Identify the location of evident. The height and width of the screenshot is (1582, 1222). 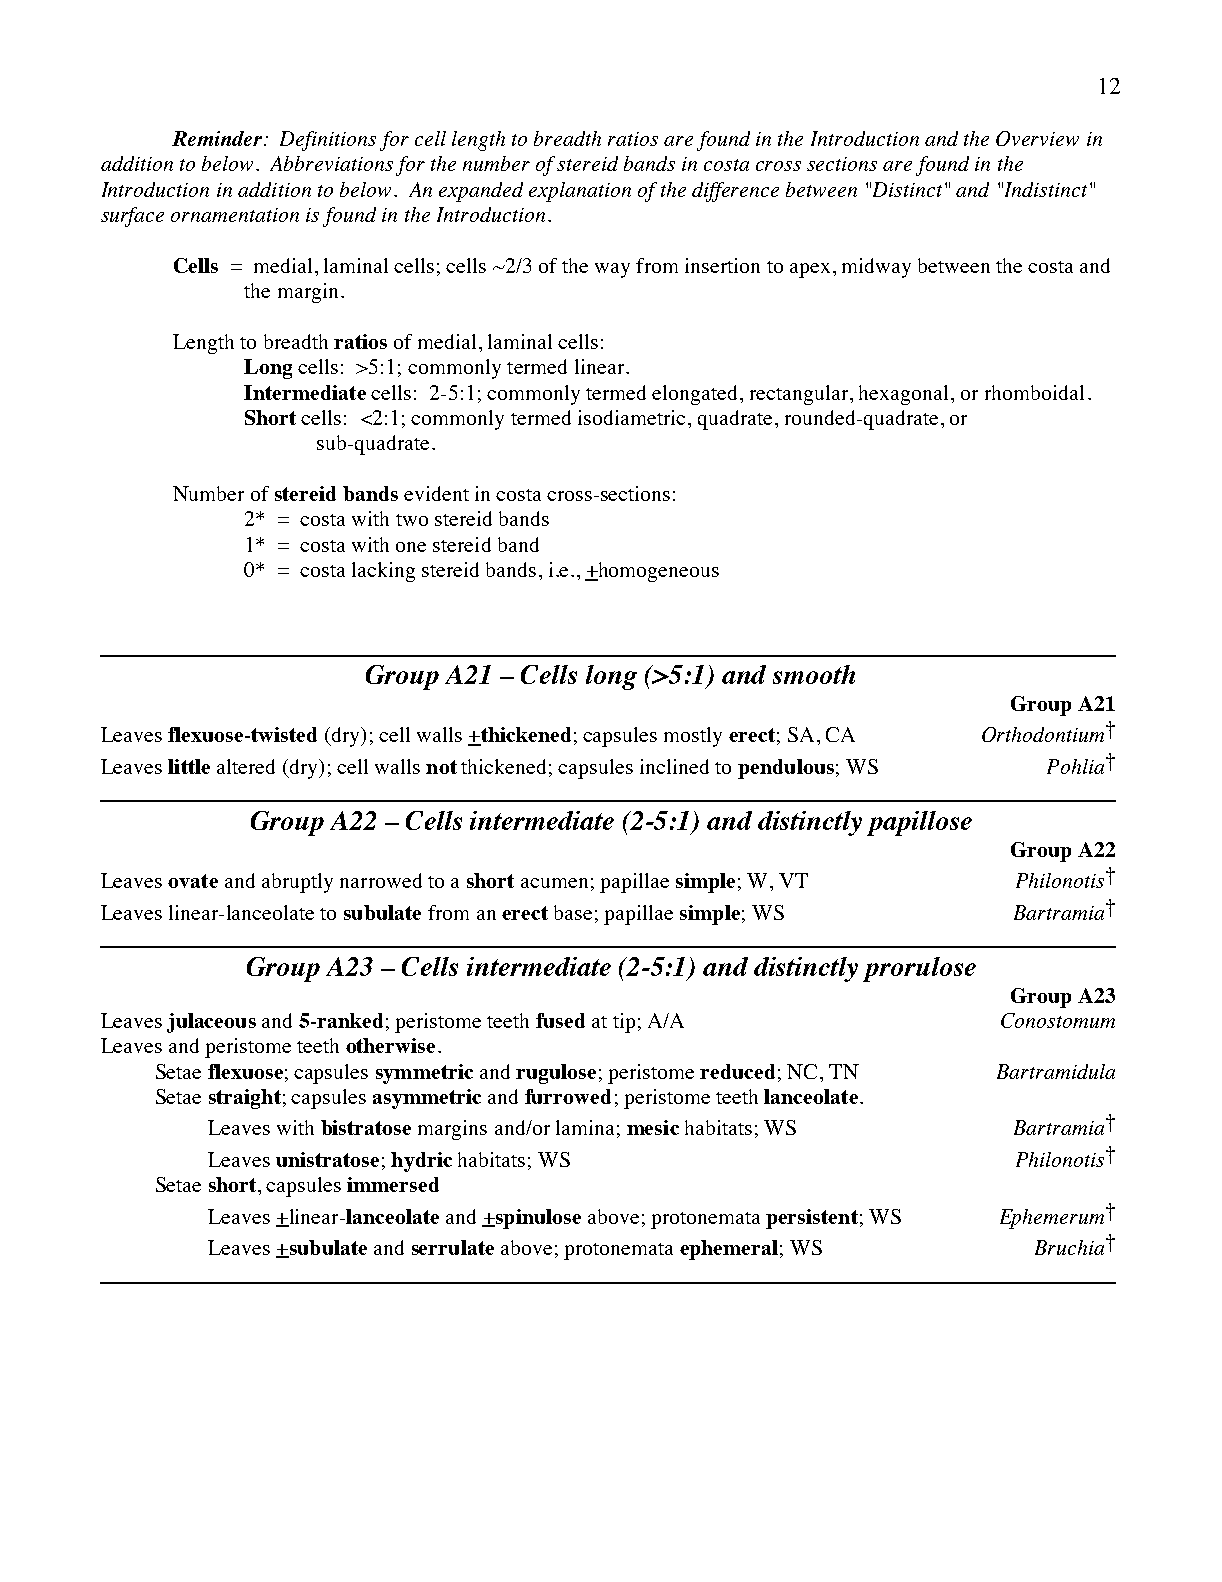
(436, 493).
